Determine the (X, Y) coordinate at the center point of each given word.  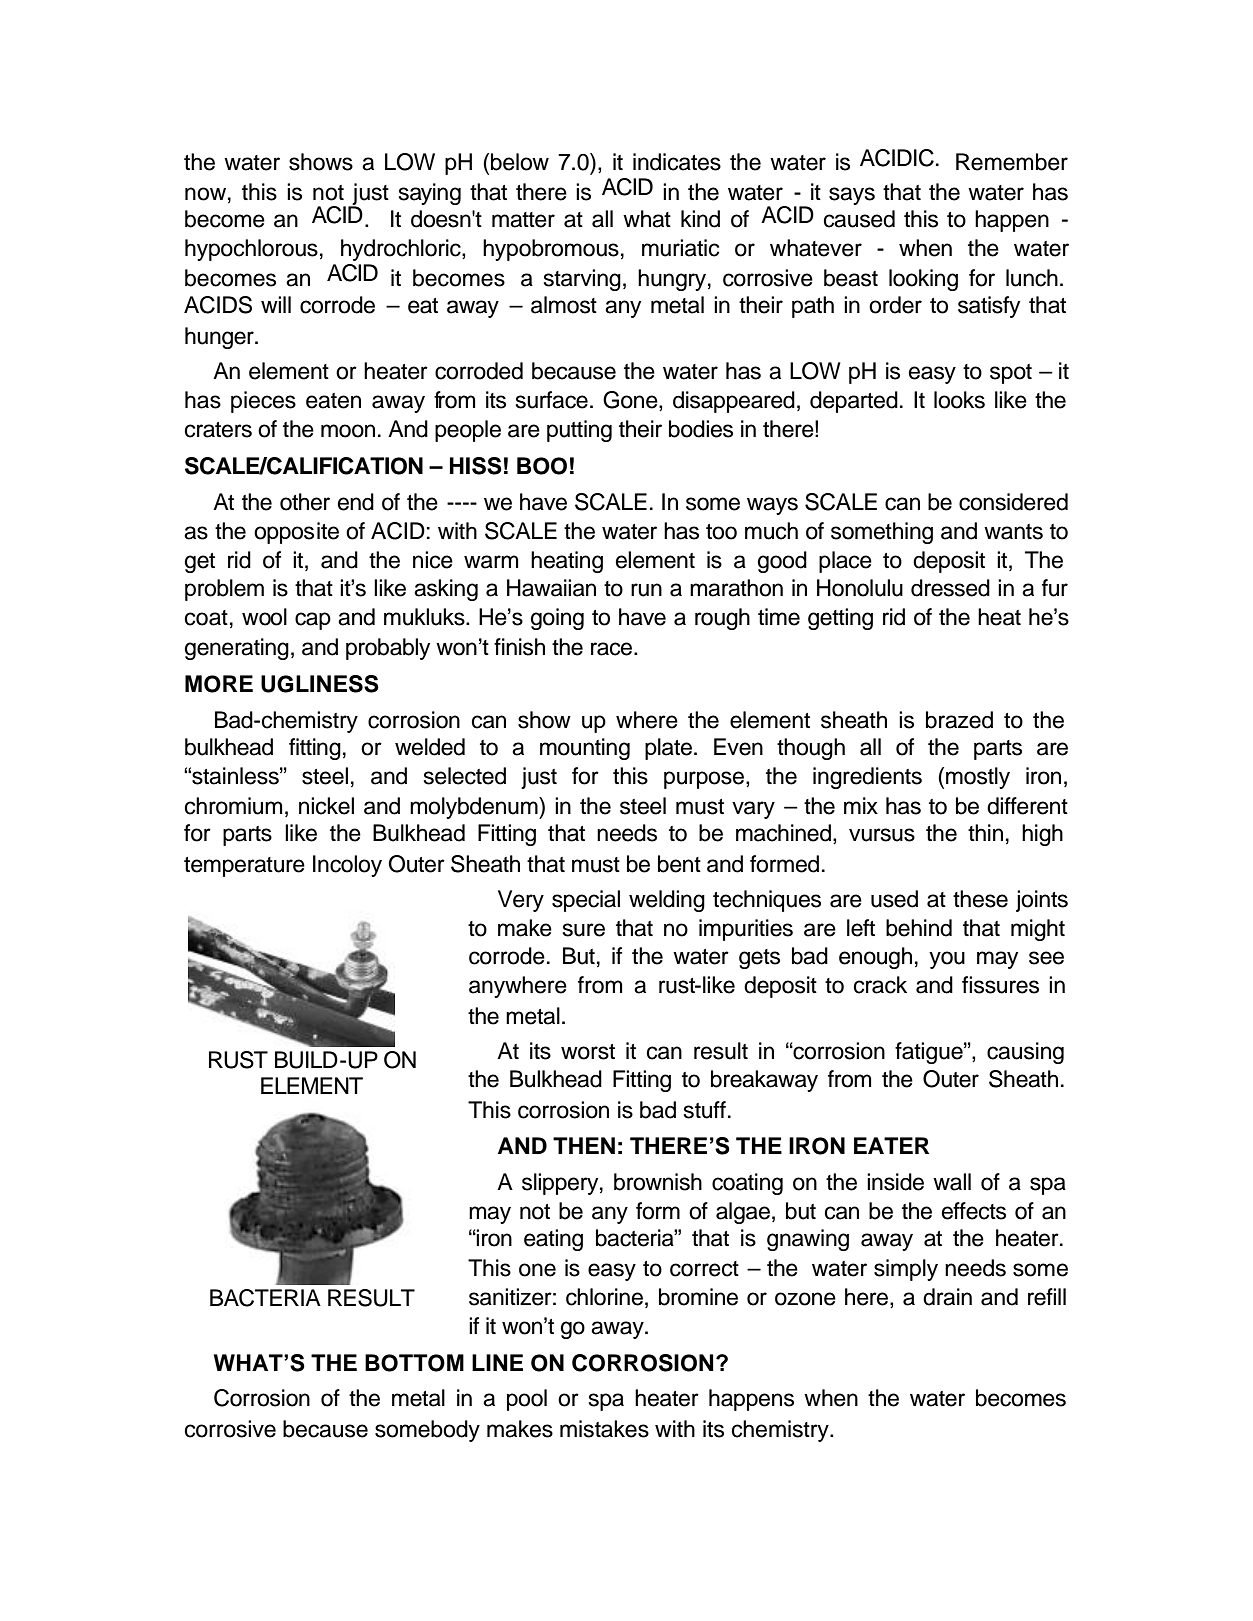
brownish (658, 1182)
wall (952, 1182)
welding (667, 901)
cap (313, 621)
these (980, 899)
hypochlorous (251, 250)
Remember (1012, 162)
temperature (244, 867)
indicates (677, 162)
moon (348, 431)
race (613, 649)
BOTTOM (414, 1363)
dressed (950, 588)
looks (959, 400)
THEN (584, 1145)
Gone (631, 401)
